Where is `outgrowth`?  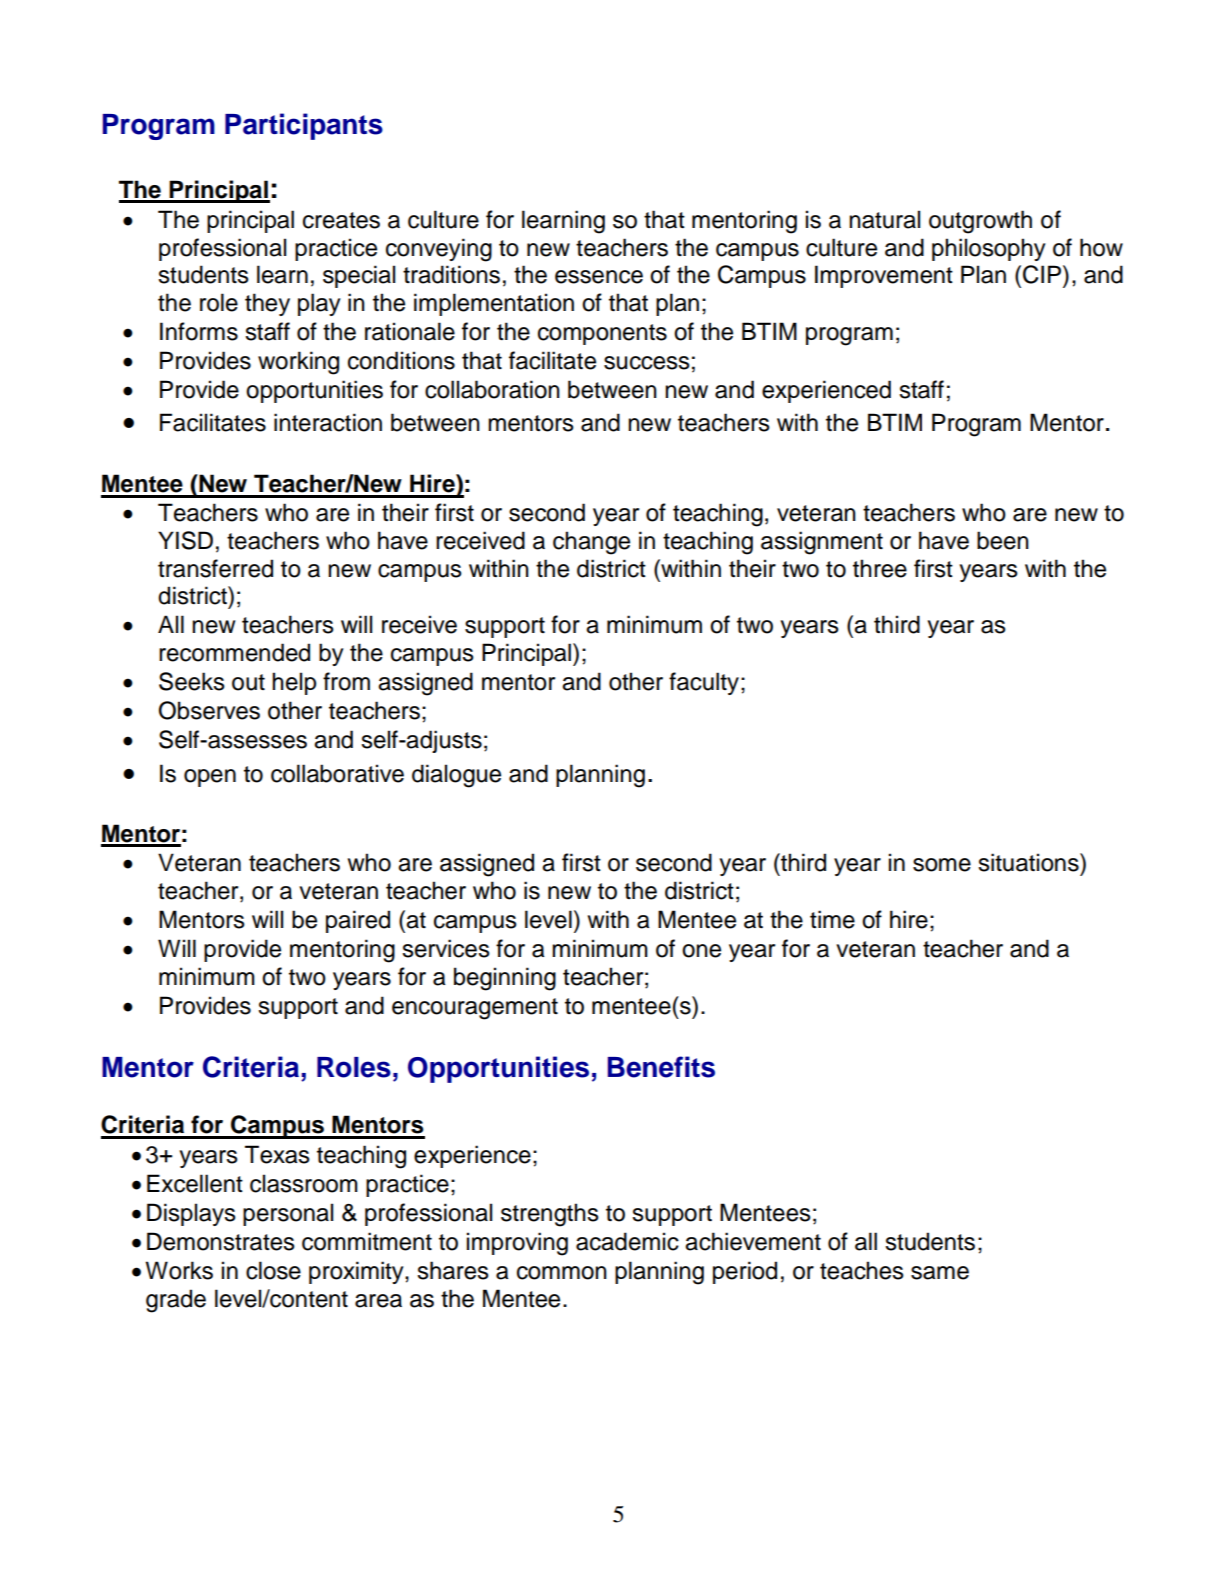
outgrowth is located at coordinates (980, 222).
